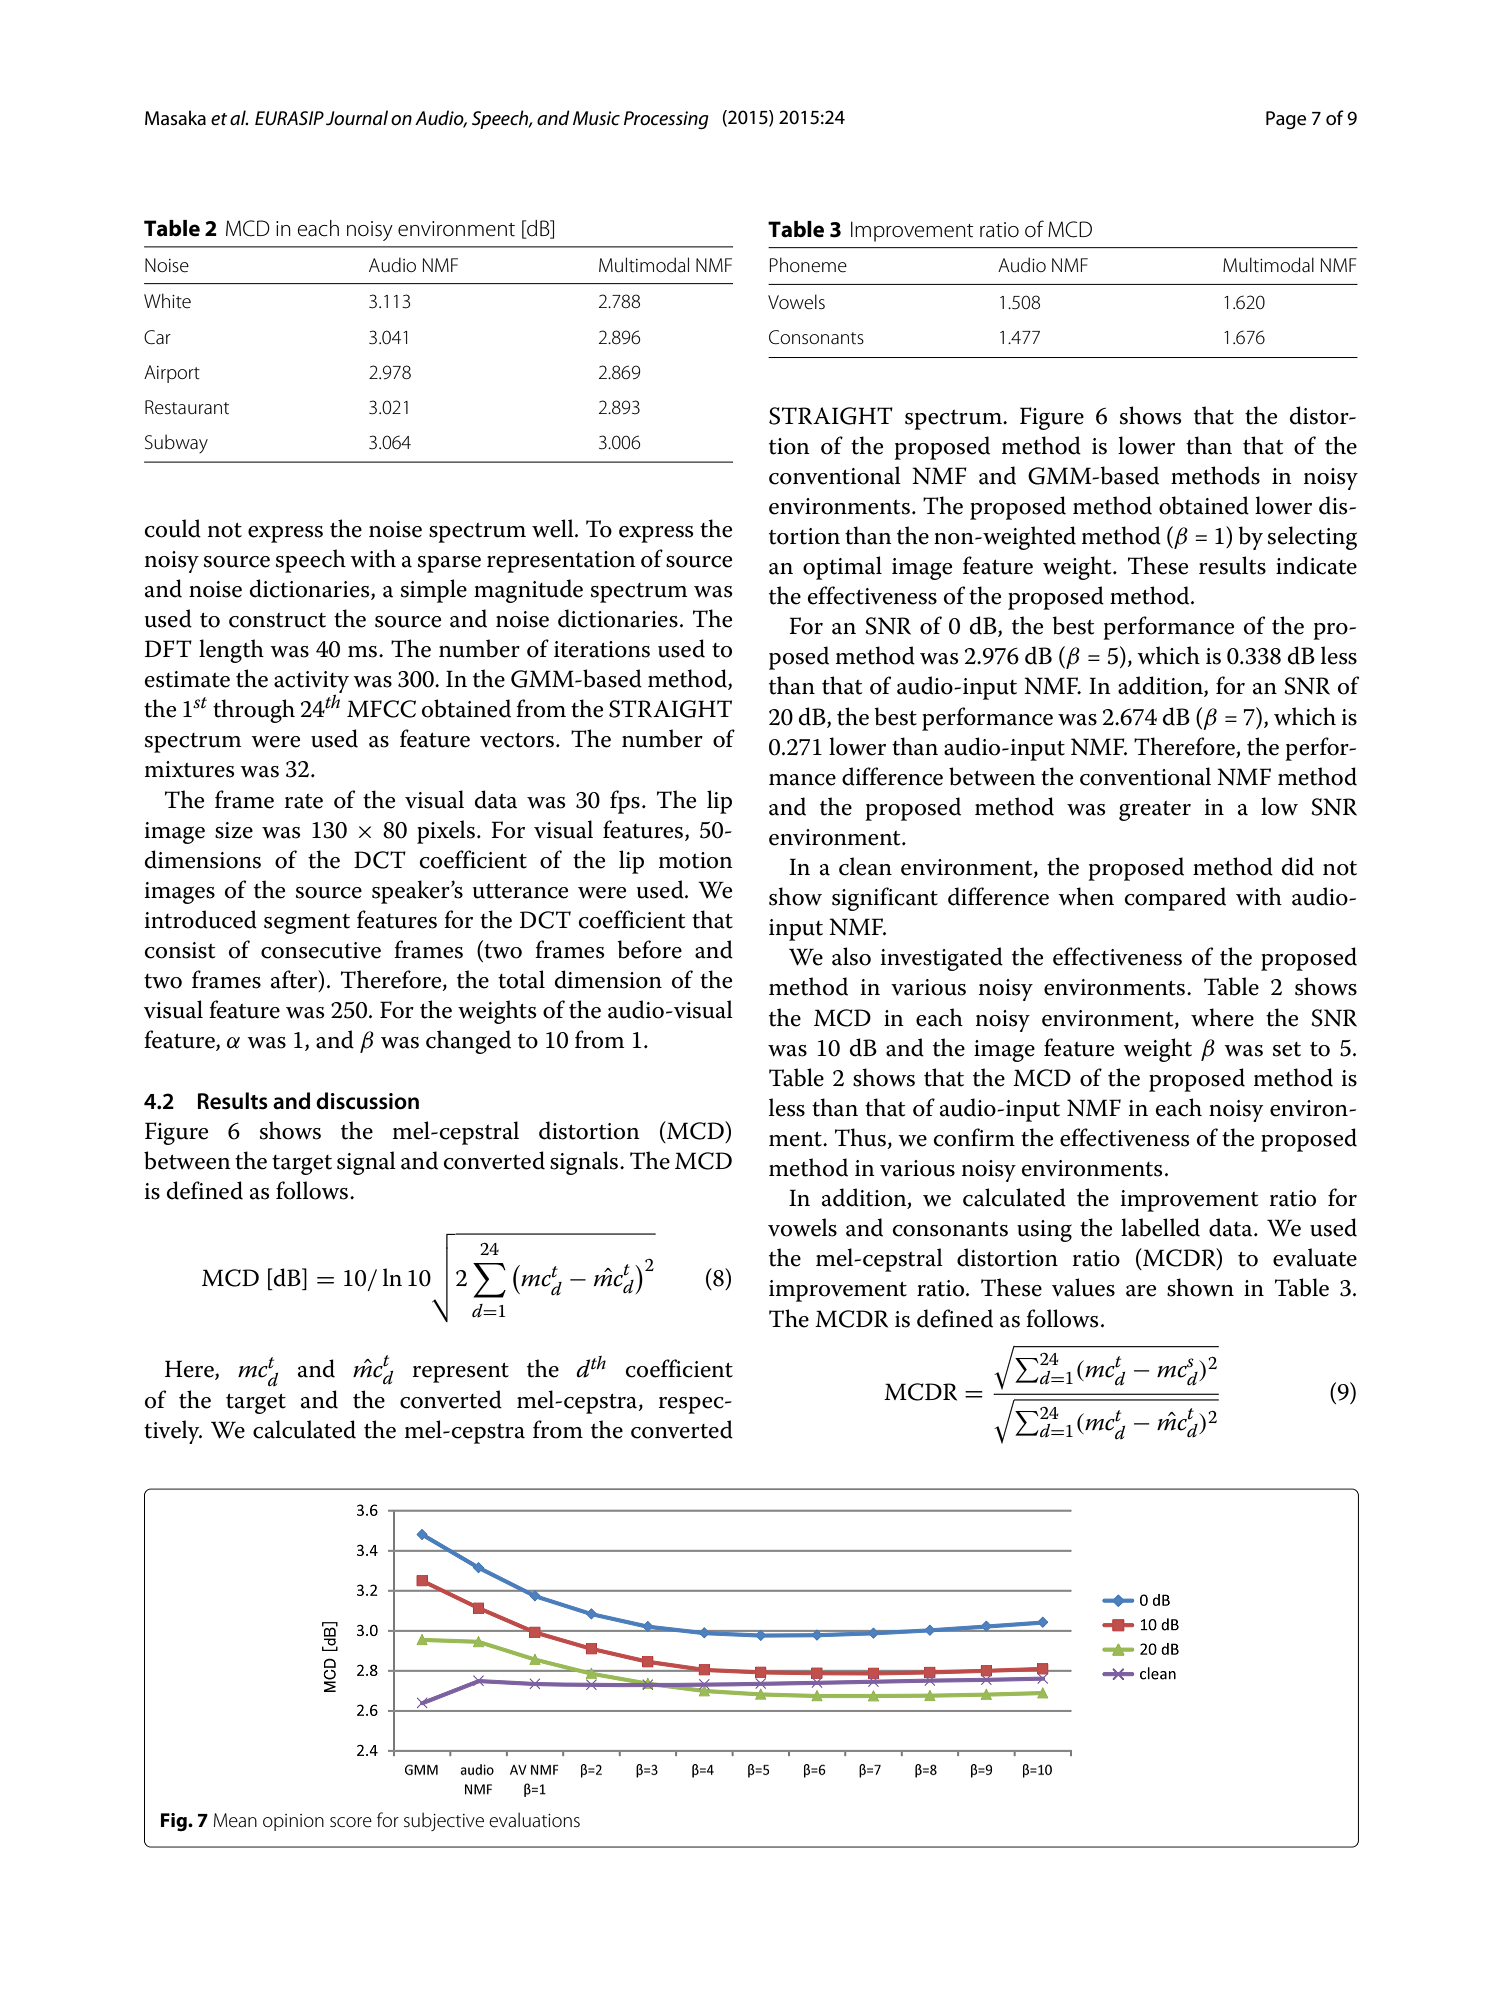  I want to click on fps, so click(625, 802).
